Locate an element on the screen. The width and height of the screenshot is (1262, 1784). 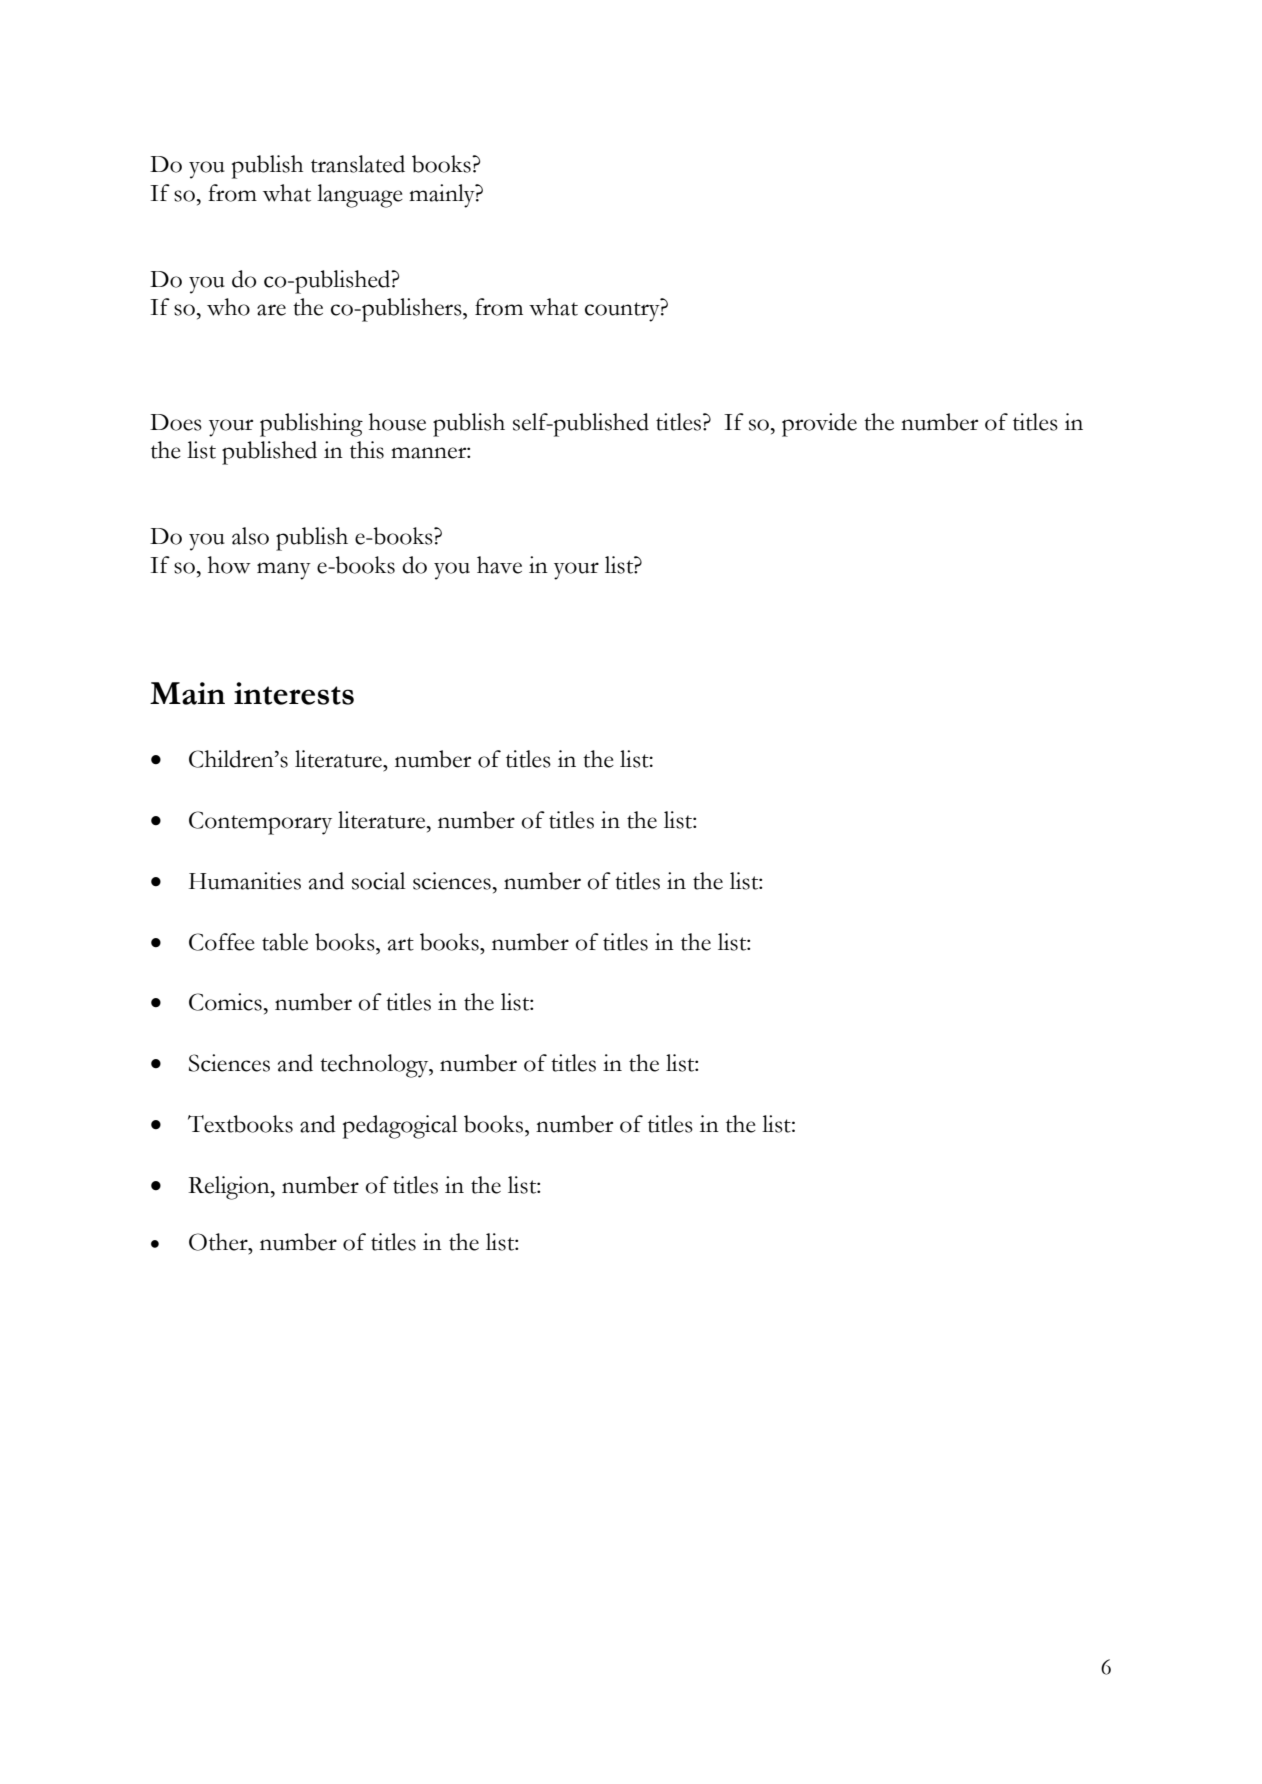
pedagogical is located at coordinates (400, 1127).
